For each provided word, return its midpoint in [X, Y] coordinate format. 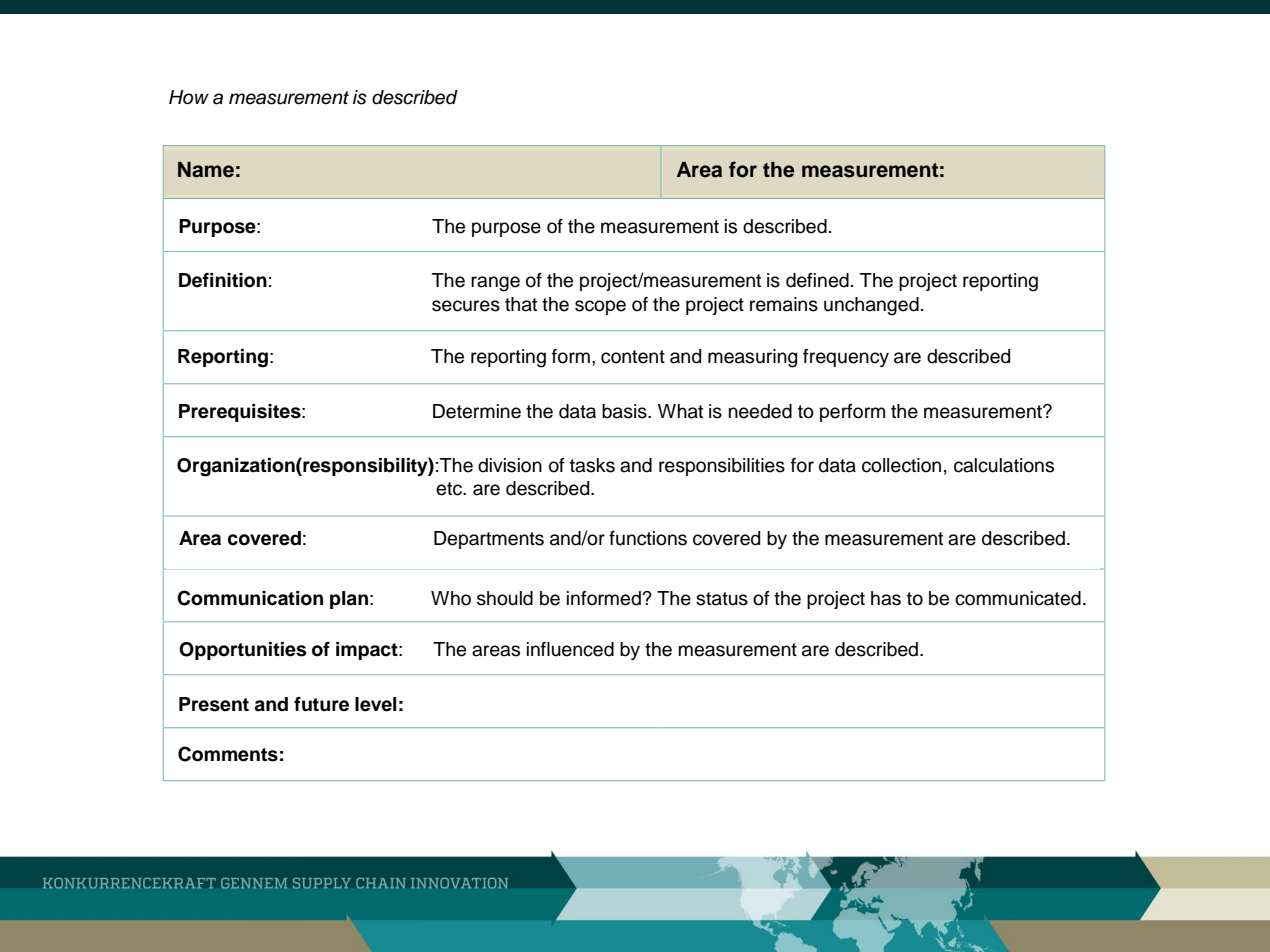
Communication [250, 598]
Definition [223, 280]
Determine [477, 411]
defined [817, 280]
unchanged [871, 306]
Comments [228, 754]
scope [600, 307]
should [505, 598]
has [886, 598]
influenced [570, 649]
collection [901, 465]
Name [206, 170]
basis [625, 411]
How [189, 97]
